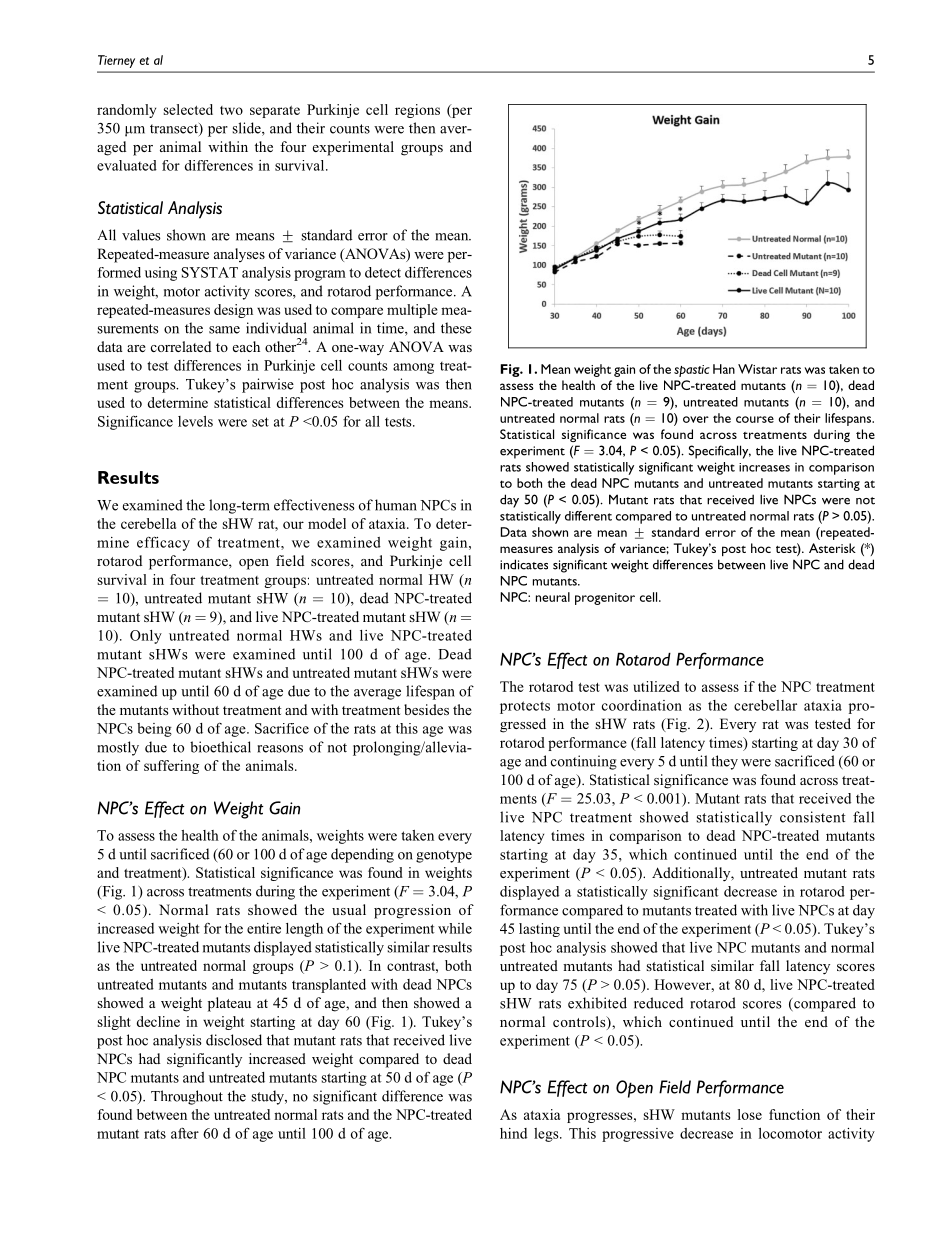 This page has height=1233, width=952. What do you see at coordinates (638, 1135) in the page?
I see `progressive` at bounding box center [638, 1135].
